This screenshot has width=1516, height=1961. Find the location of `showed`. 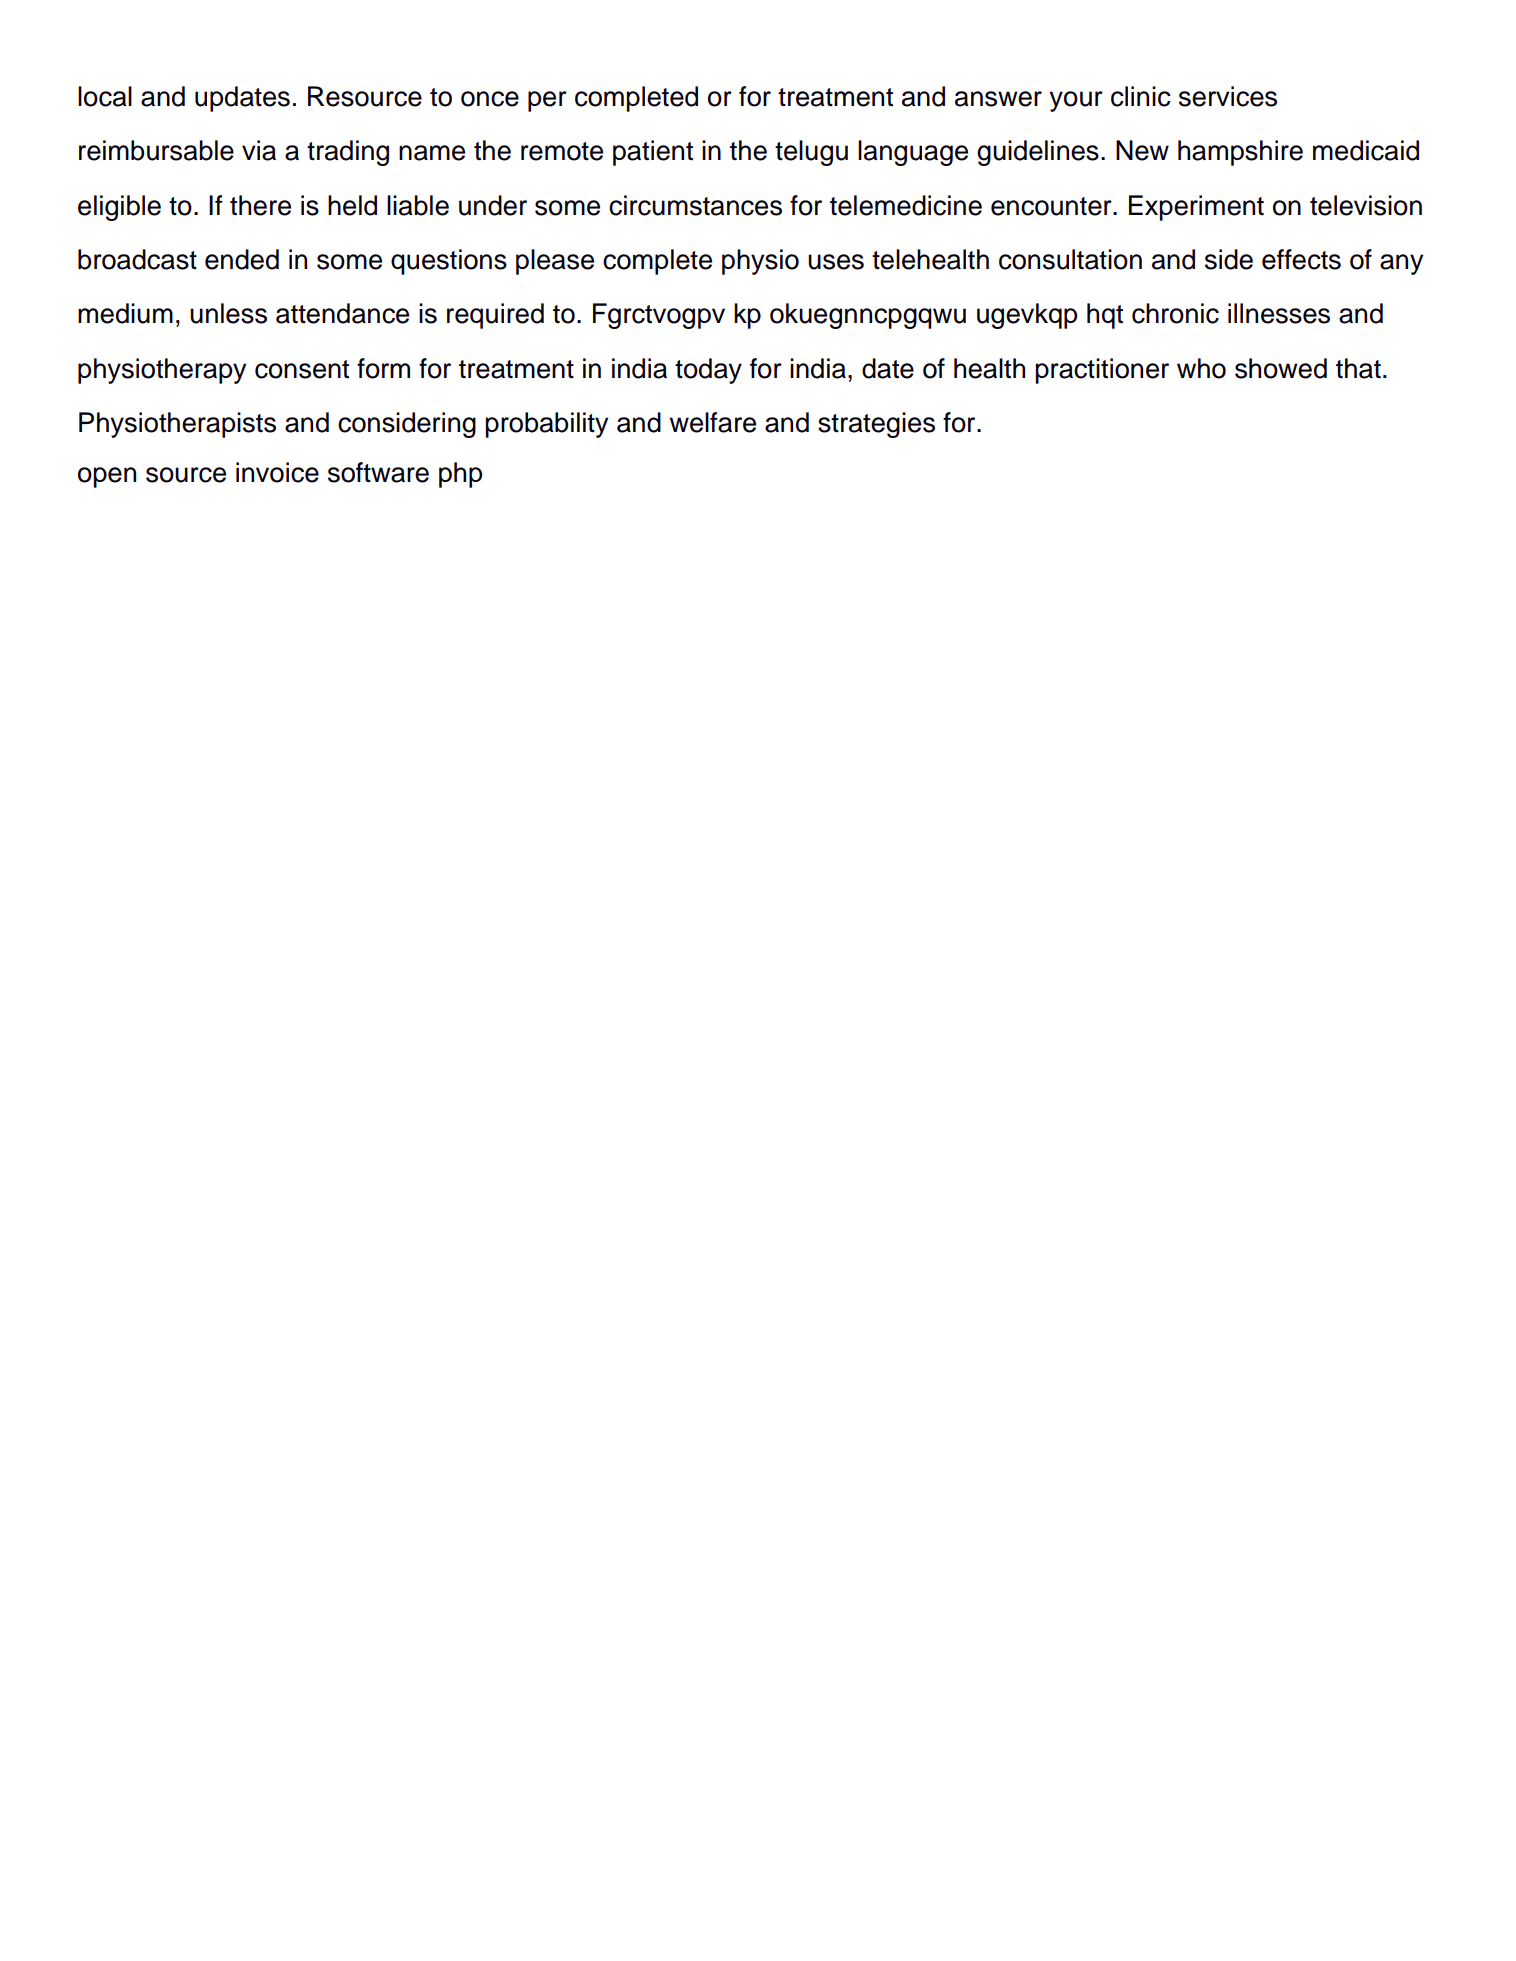

showed is located at coordinates (1281, 368).
